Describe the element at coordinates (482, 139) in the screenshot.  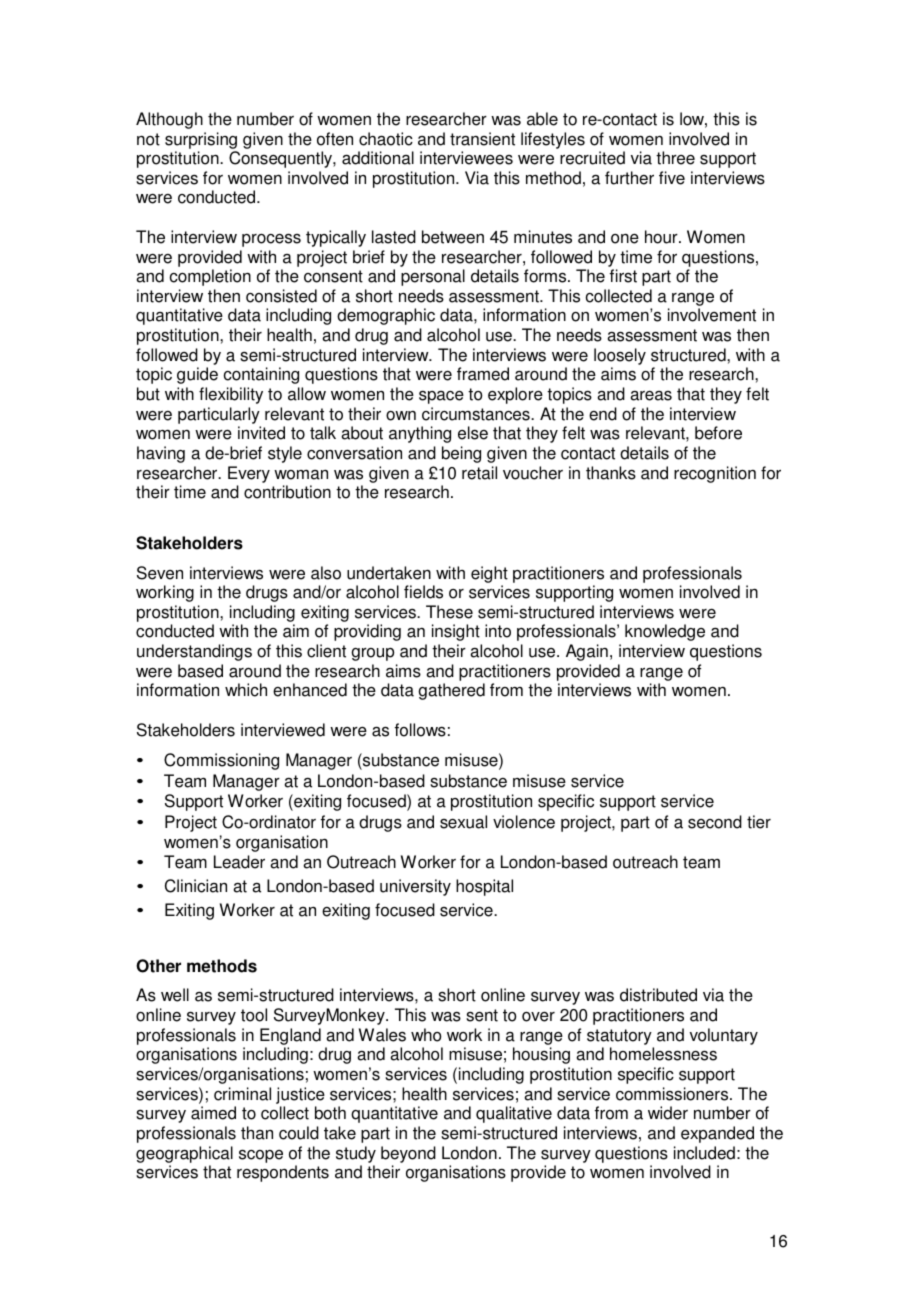
I see `transient` at that location.
